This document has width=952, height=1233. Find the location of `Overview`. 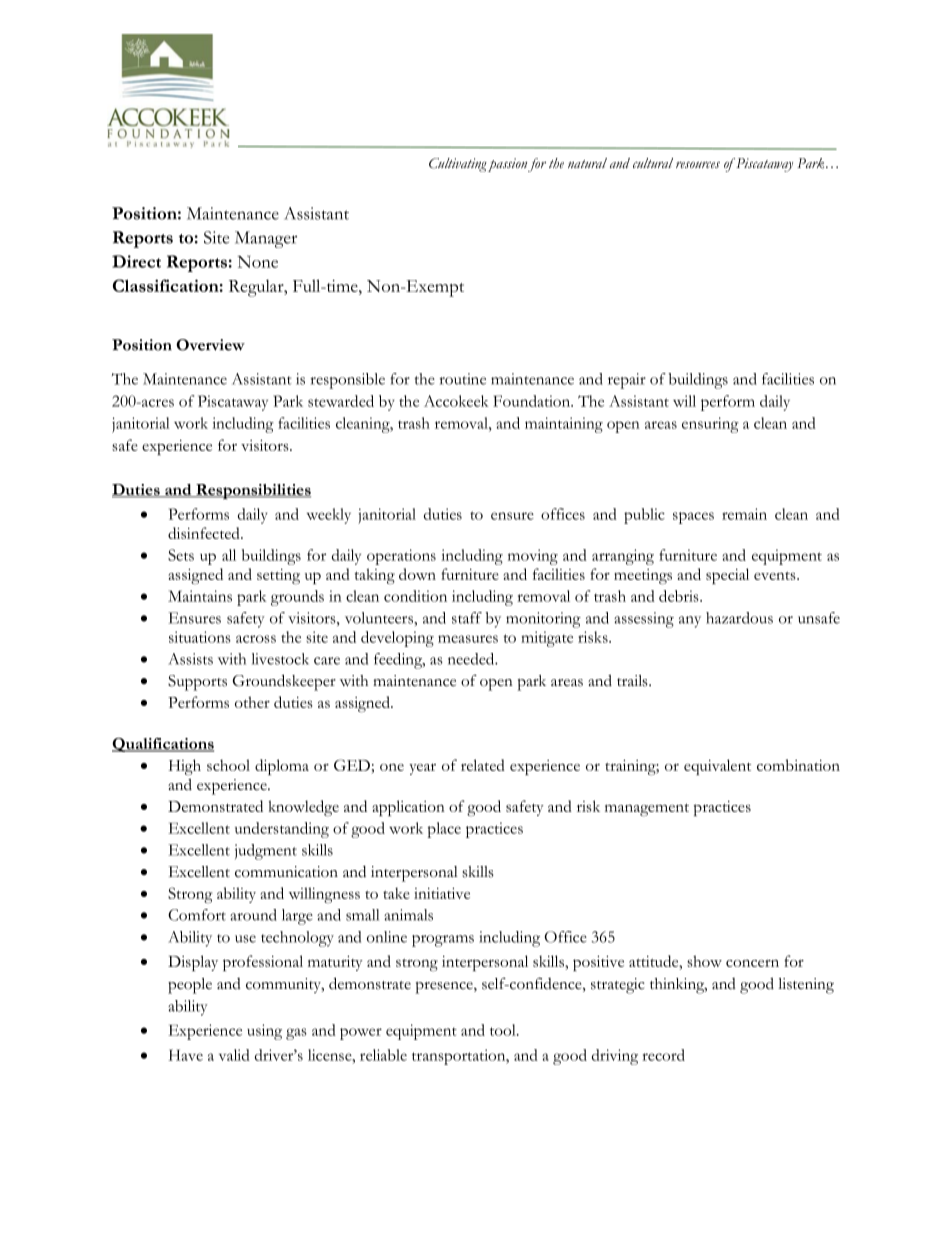

Overview is located at coordinates (210, 345).
